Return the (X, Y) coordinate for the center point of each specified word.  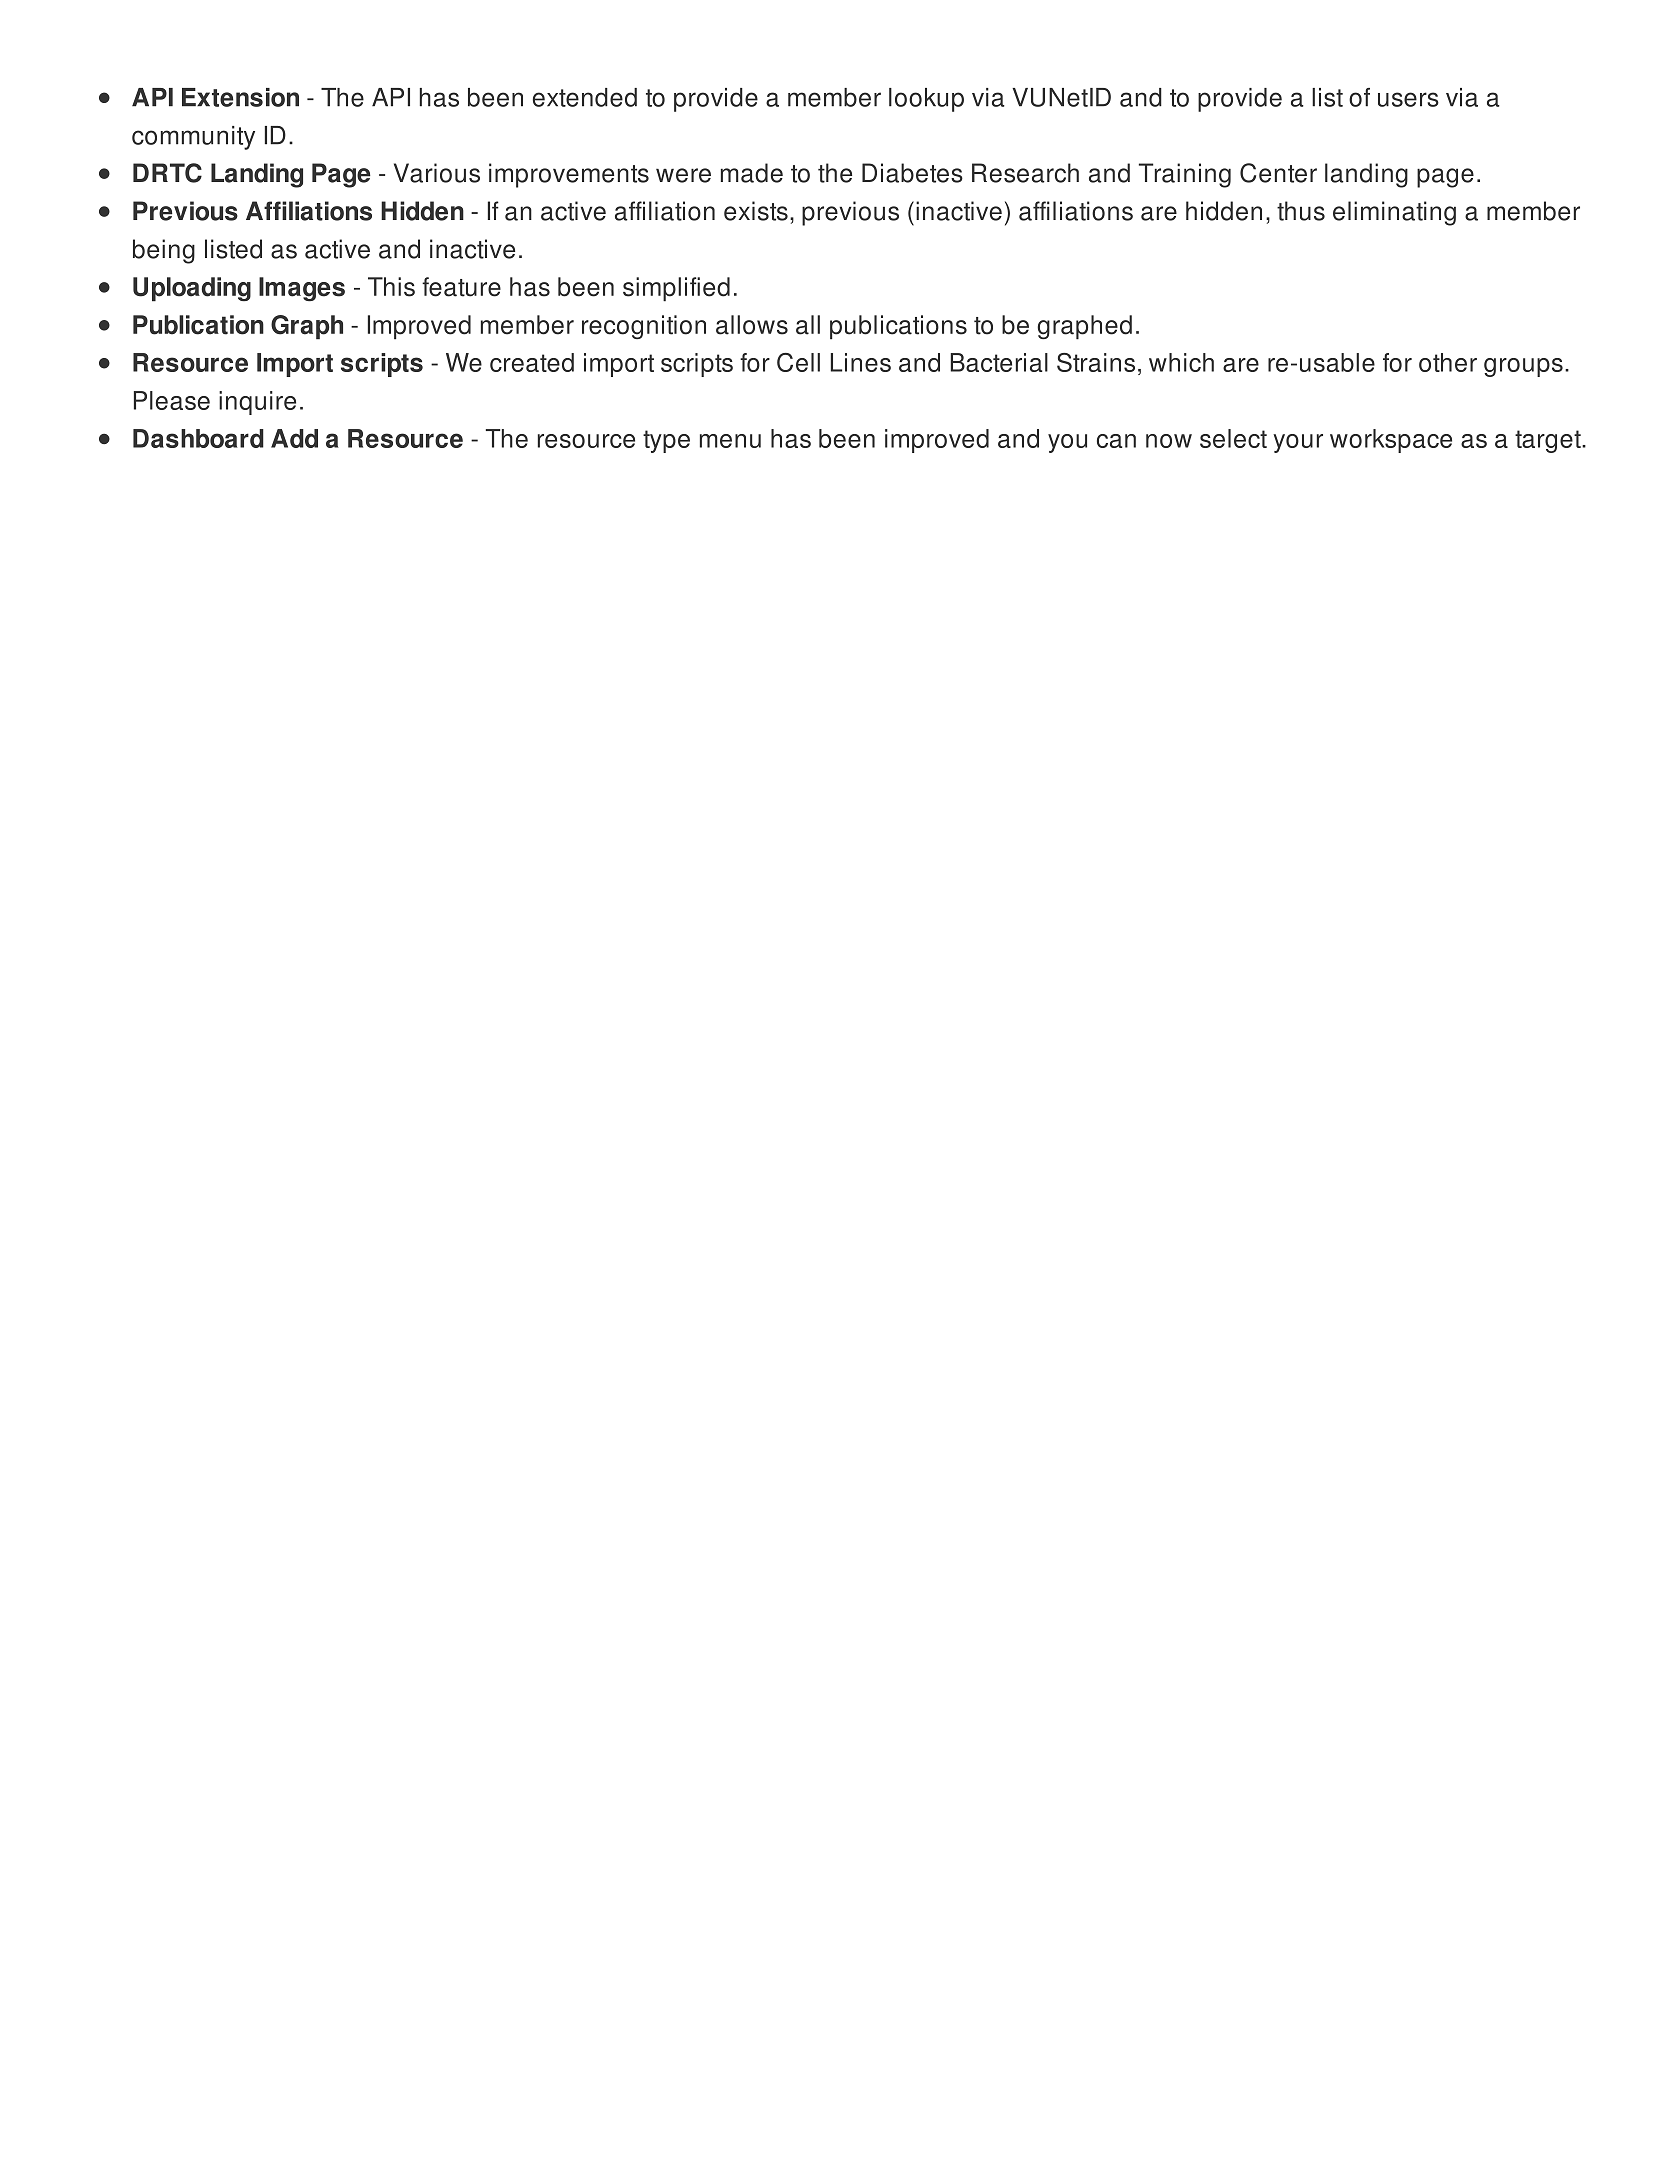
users (1408, 99)
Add (294, 438)
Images (302, 289)
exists (756, 211)
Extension (240, 97)
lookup (926, 100)
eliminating (1394, 213)
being (164, 251)
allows (752, 325)
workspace (1391, 441)
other (1448, 362)
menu (730, 441)
